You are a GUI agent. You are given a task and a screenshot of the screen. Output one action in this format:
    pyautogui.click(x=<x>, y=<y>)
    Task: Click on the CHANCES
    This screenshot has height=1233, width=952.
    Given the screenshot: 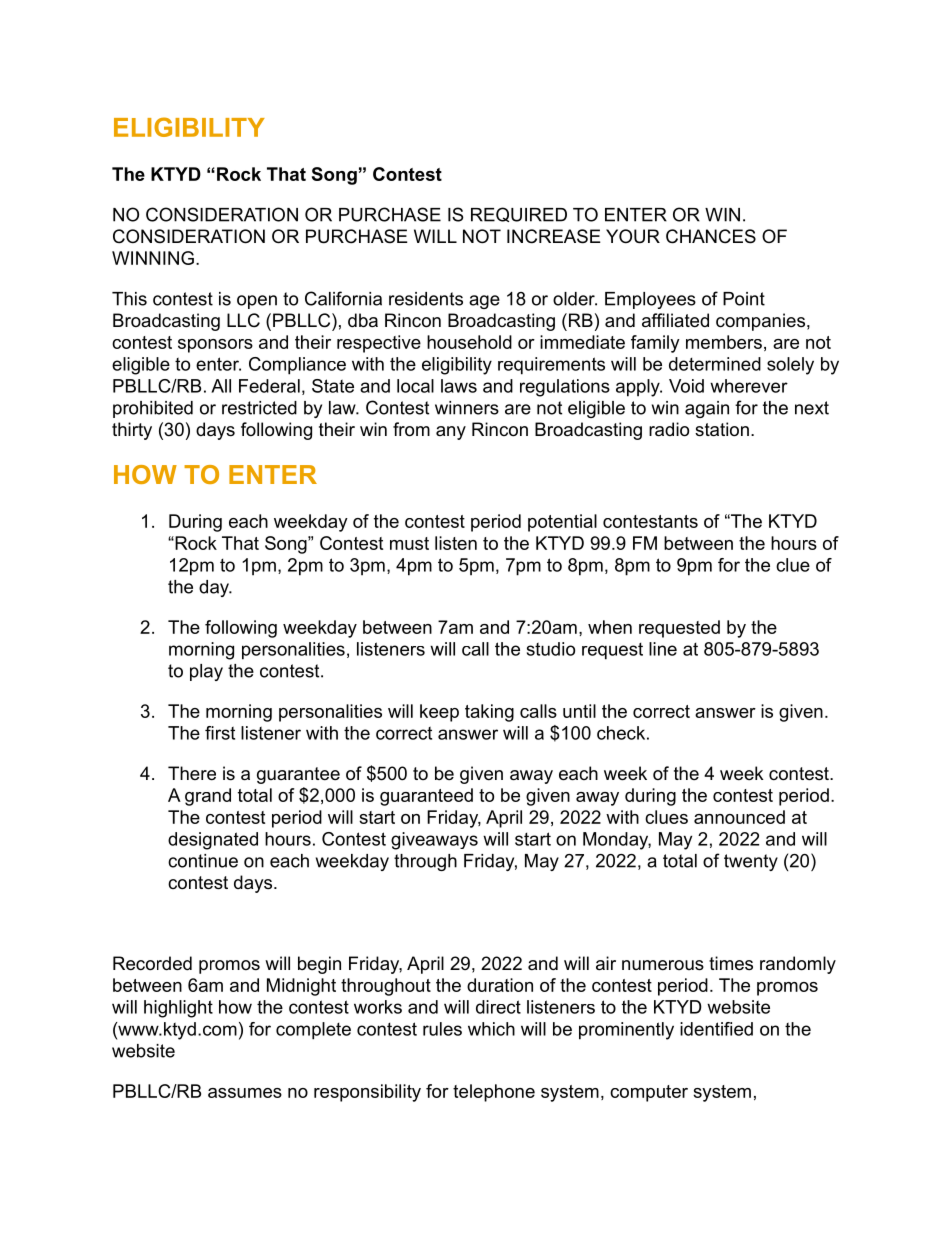 What is the action you would take?
    pyautogui.click(x=711, y=236)
